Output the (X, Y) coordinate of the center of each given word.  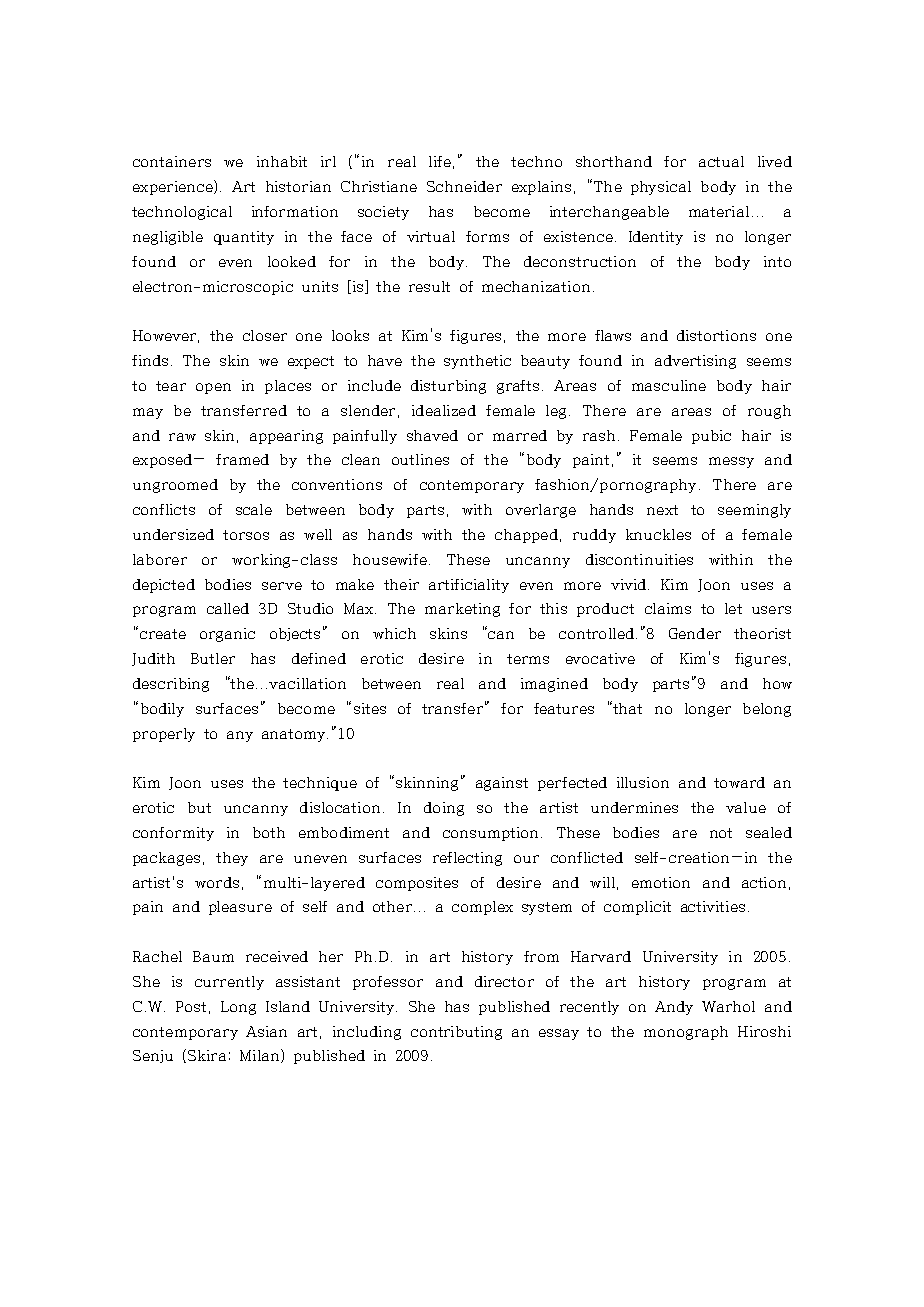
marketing (462, 610)
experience (174, 187)
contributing (456, 1033)
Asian (266, 1031)
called (228, 608)
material (719, 211)
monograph (686, 1033)
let (733, 608)
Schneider (464, 186)
